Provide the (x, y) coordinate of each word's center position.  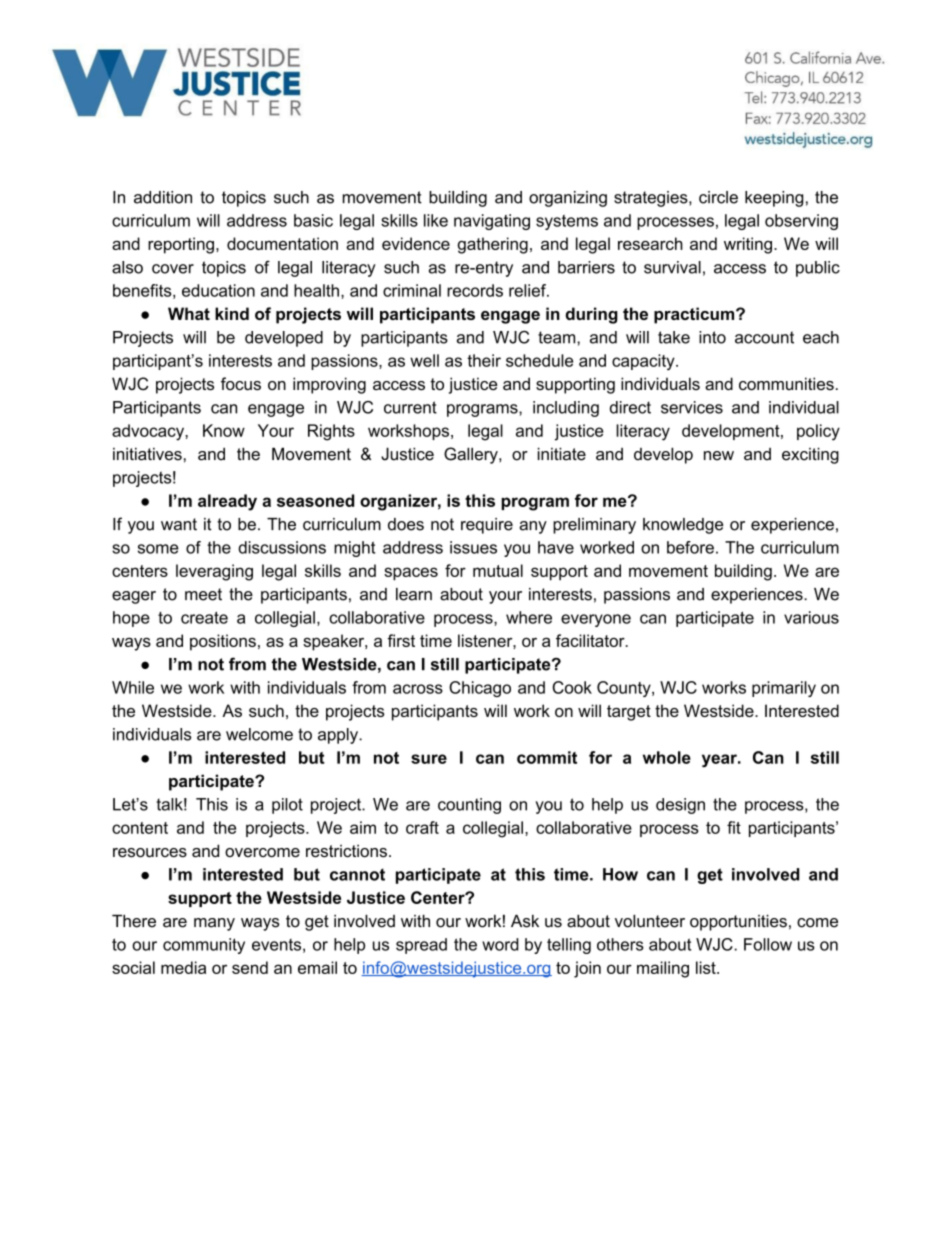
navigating (492, 222)
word (500, 944)
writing (748, 245)
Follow (768, 944)
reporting (181, 245)
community (204, 946)
